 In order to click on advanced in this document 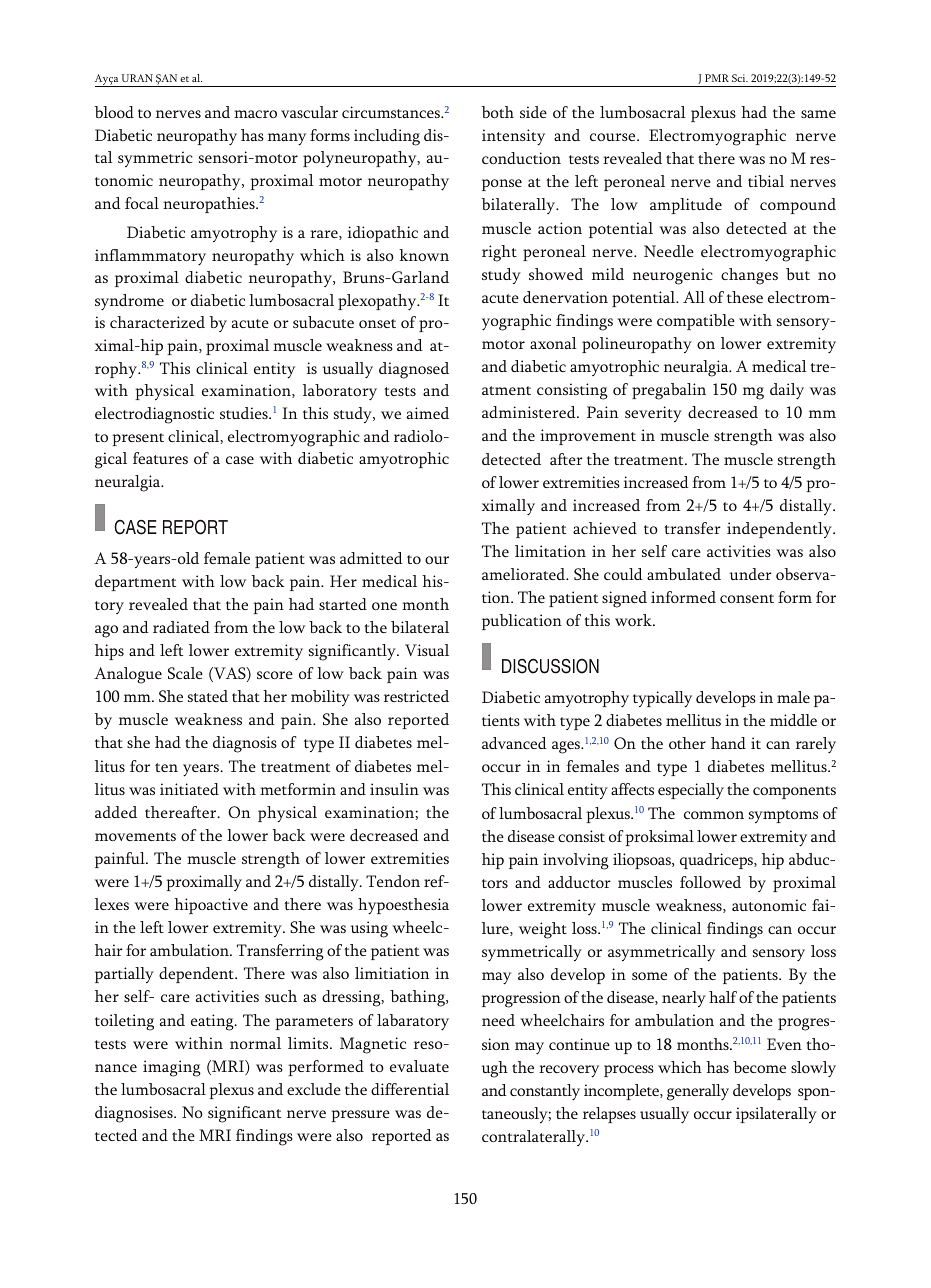, I will do `click(514, 743)`.
